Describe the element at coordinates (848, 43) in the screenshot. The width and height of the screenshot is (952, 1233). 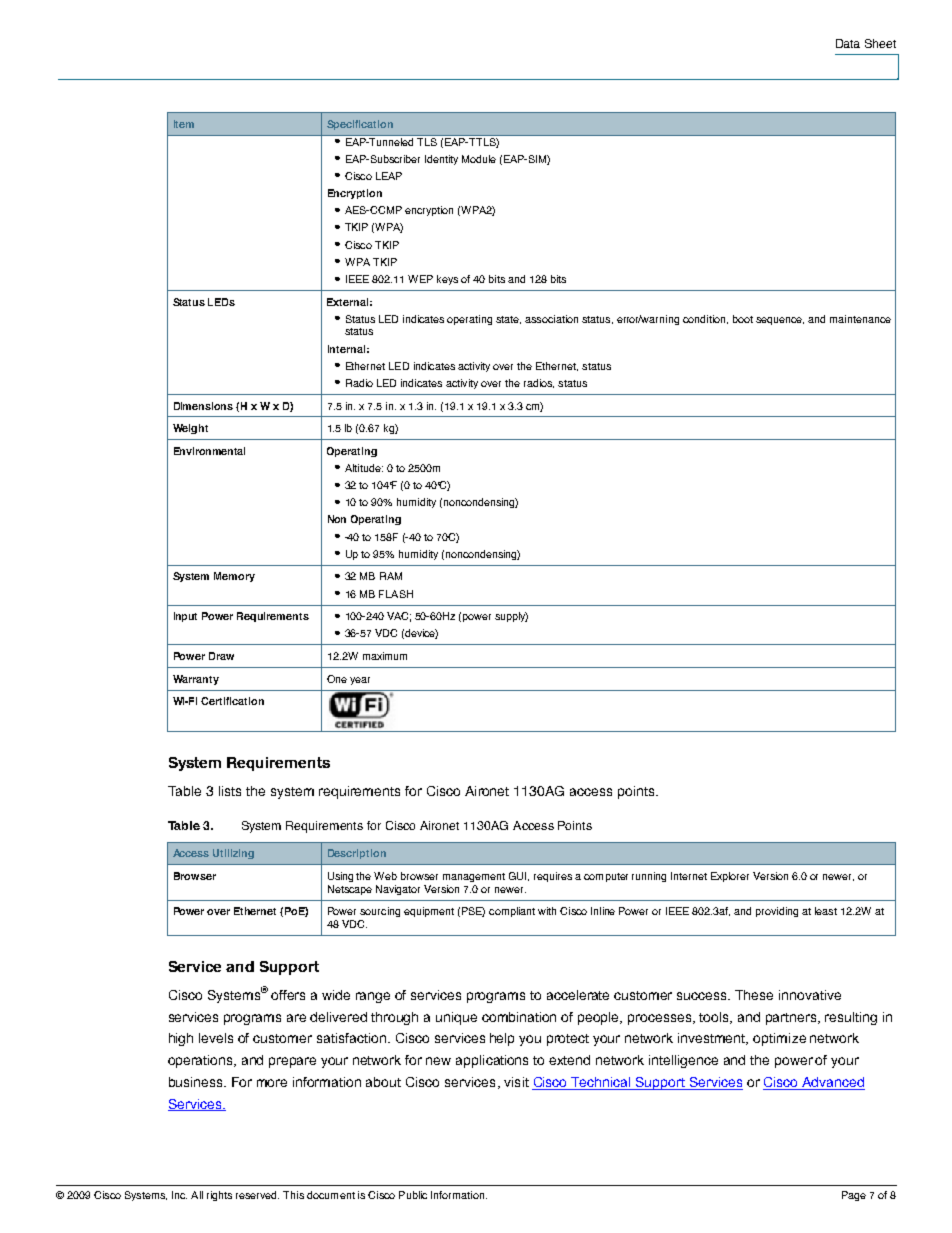
I see `Data` at that location.
